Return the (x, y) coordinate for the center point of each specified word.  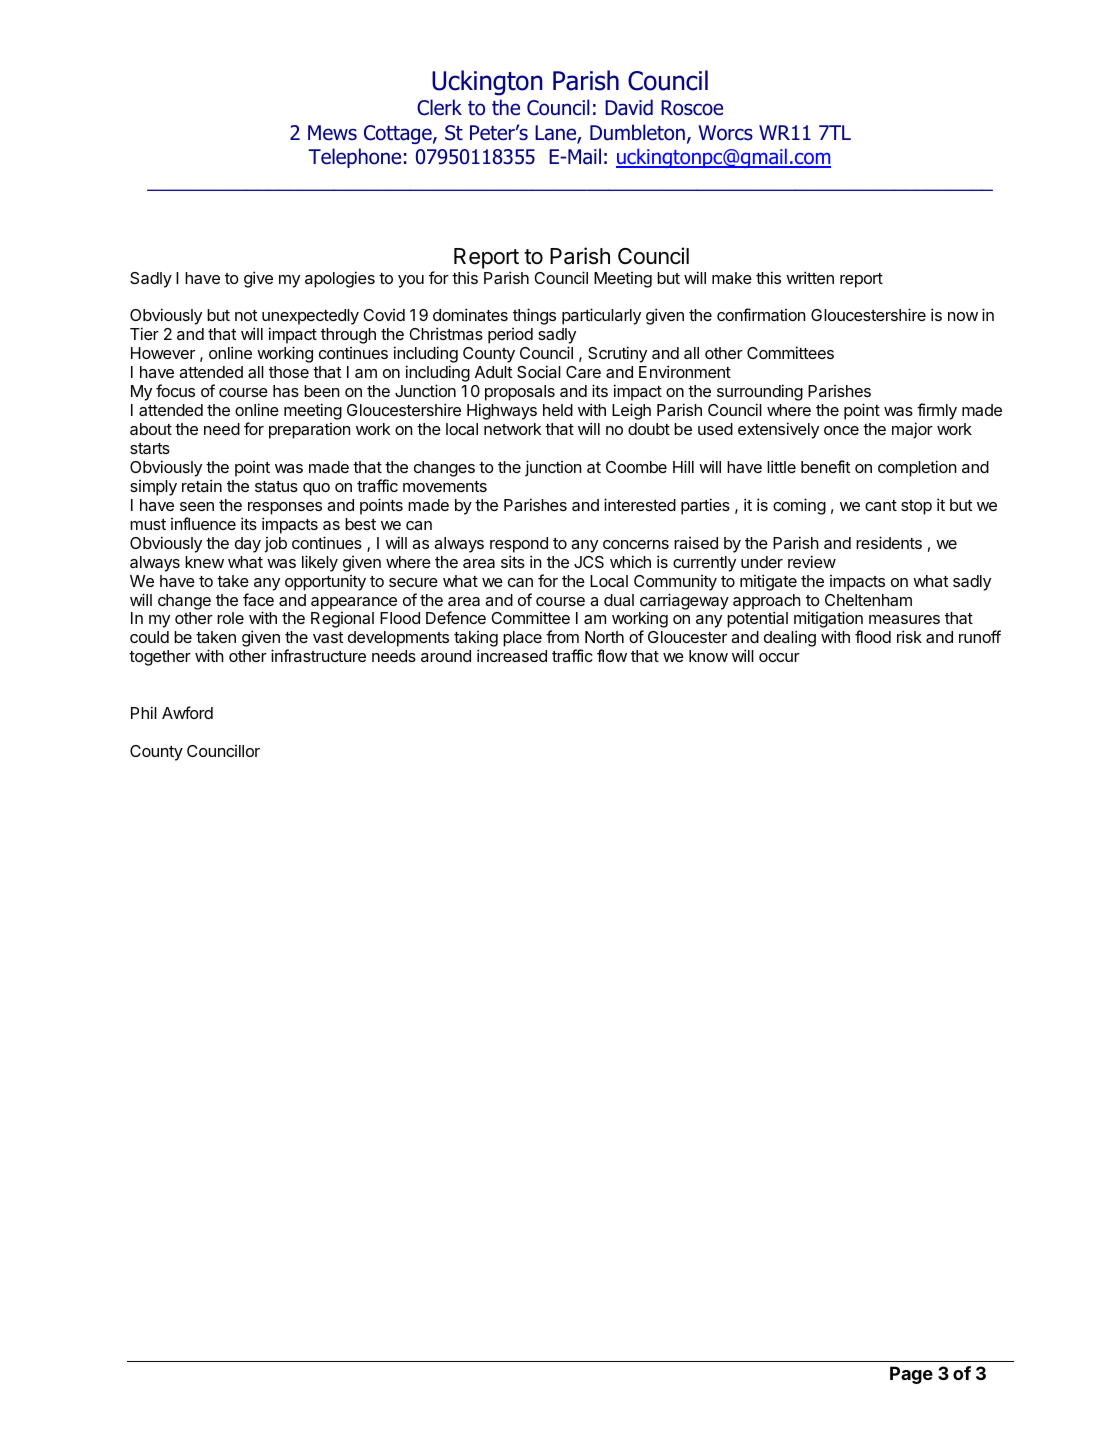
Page (911, 1375)
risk (909, 636)
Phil (144, 712)
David (629, 107)
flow (612, 655)
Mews (332, 133)
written (810, 277)
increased (512, 655)
